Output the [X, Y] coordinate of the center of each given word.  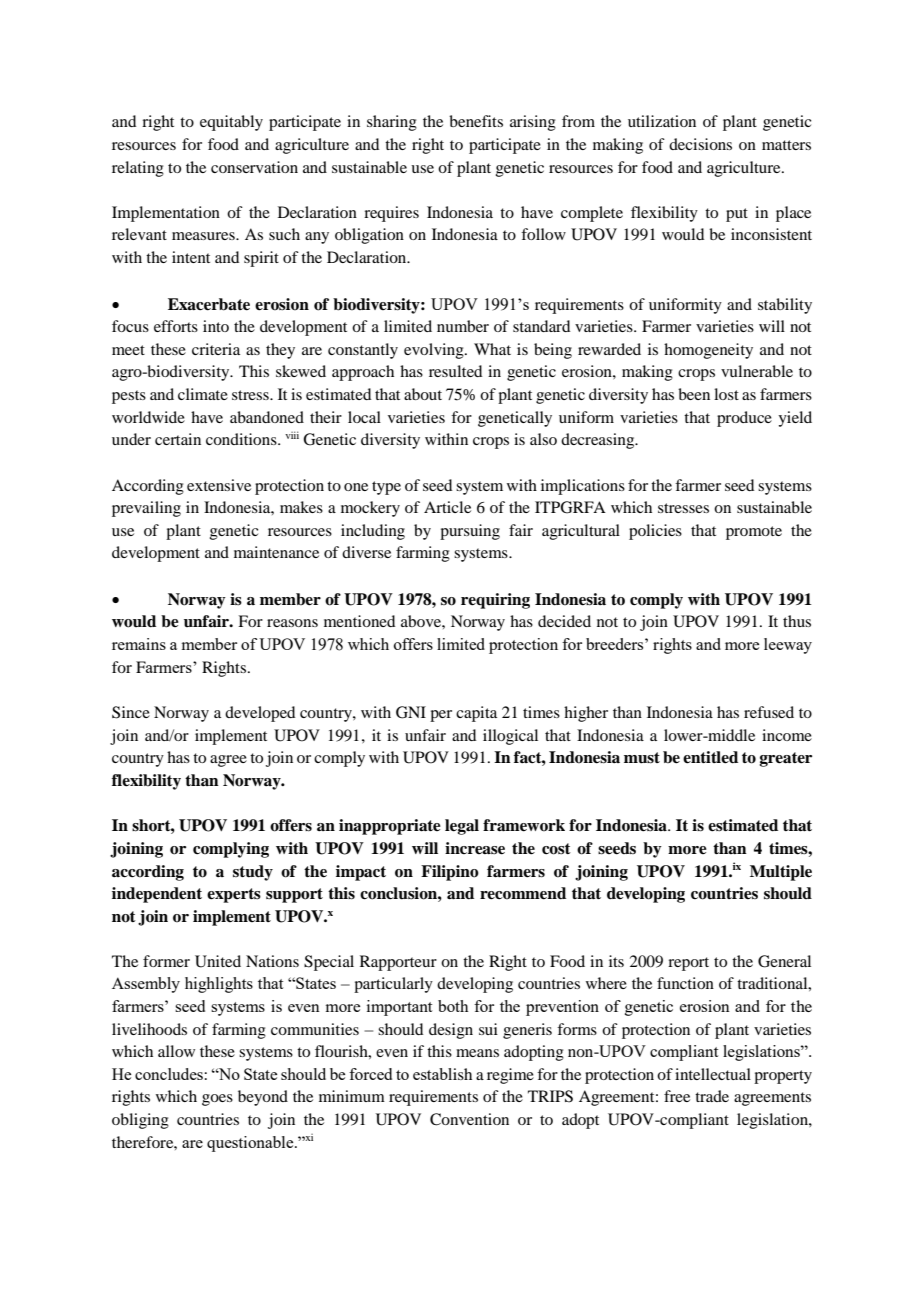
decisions [700, 144]
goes [217, 1100]
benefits [476, 121]
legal [462, 827]
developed [260, 714]
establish [442, 1074]
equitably [231, 123]
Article [447, 507]
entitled [710, 757]
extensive [219, 485]
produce [744, 419]
